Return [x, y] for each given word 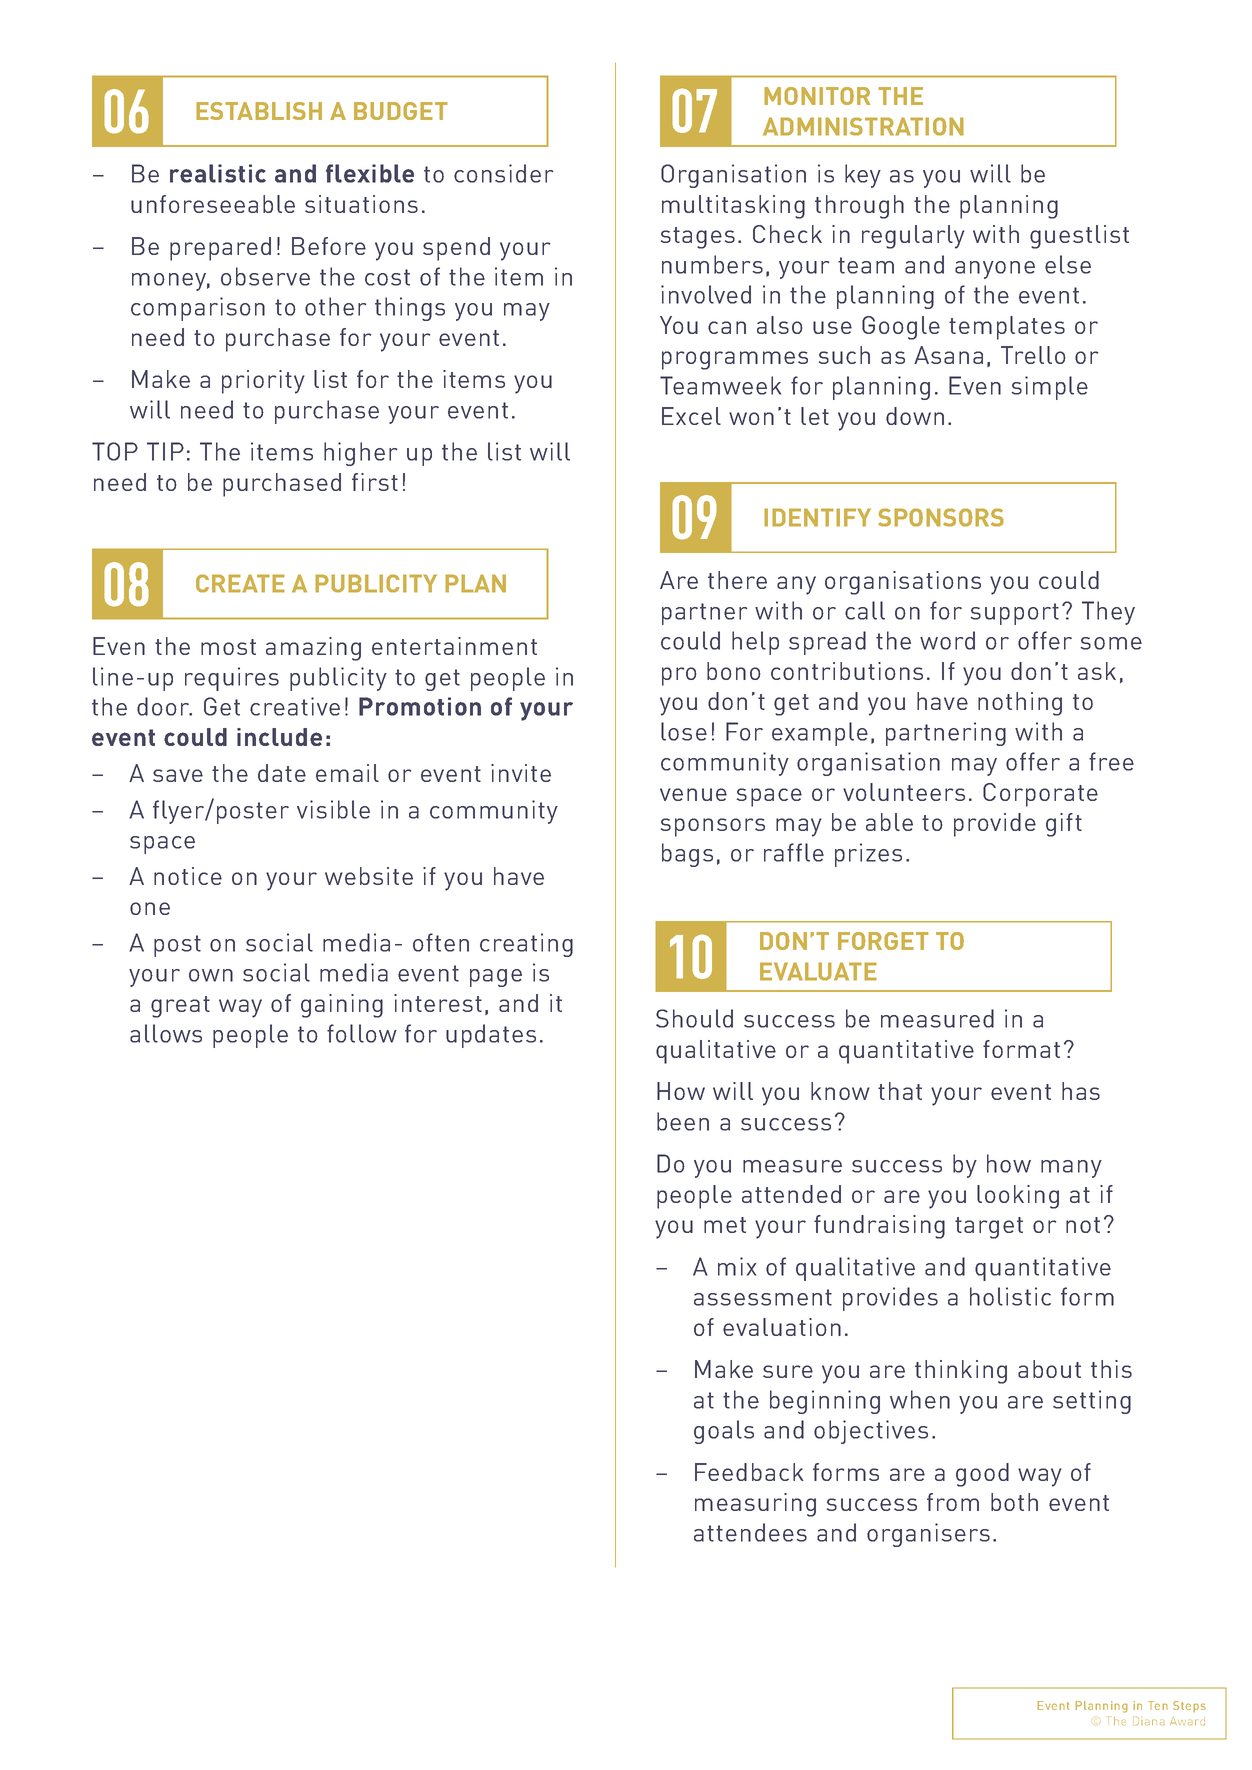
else [1068, 264]
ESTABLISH [259, 111]
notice [188, 876]
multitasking [733, 207]
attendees [750, 1532]
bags [687, 855]
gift [1064, 825]
